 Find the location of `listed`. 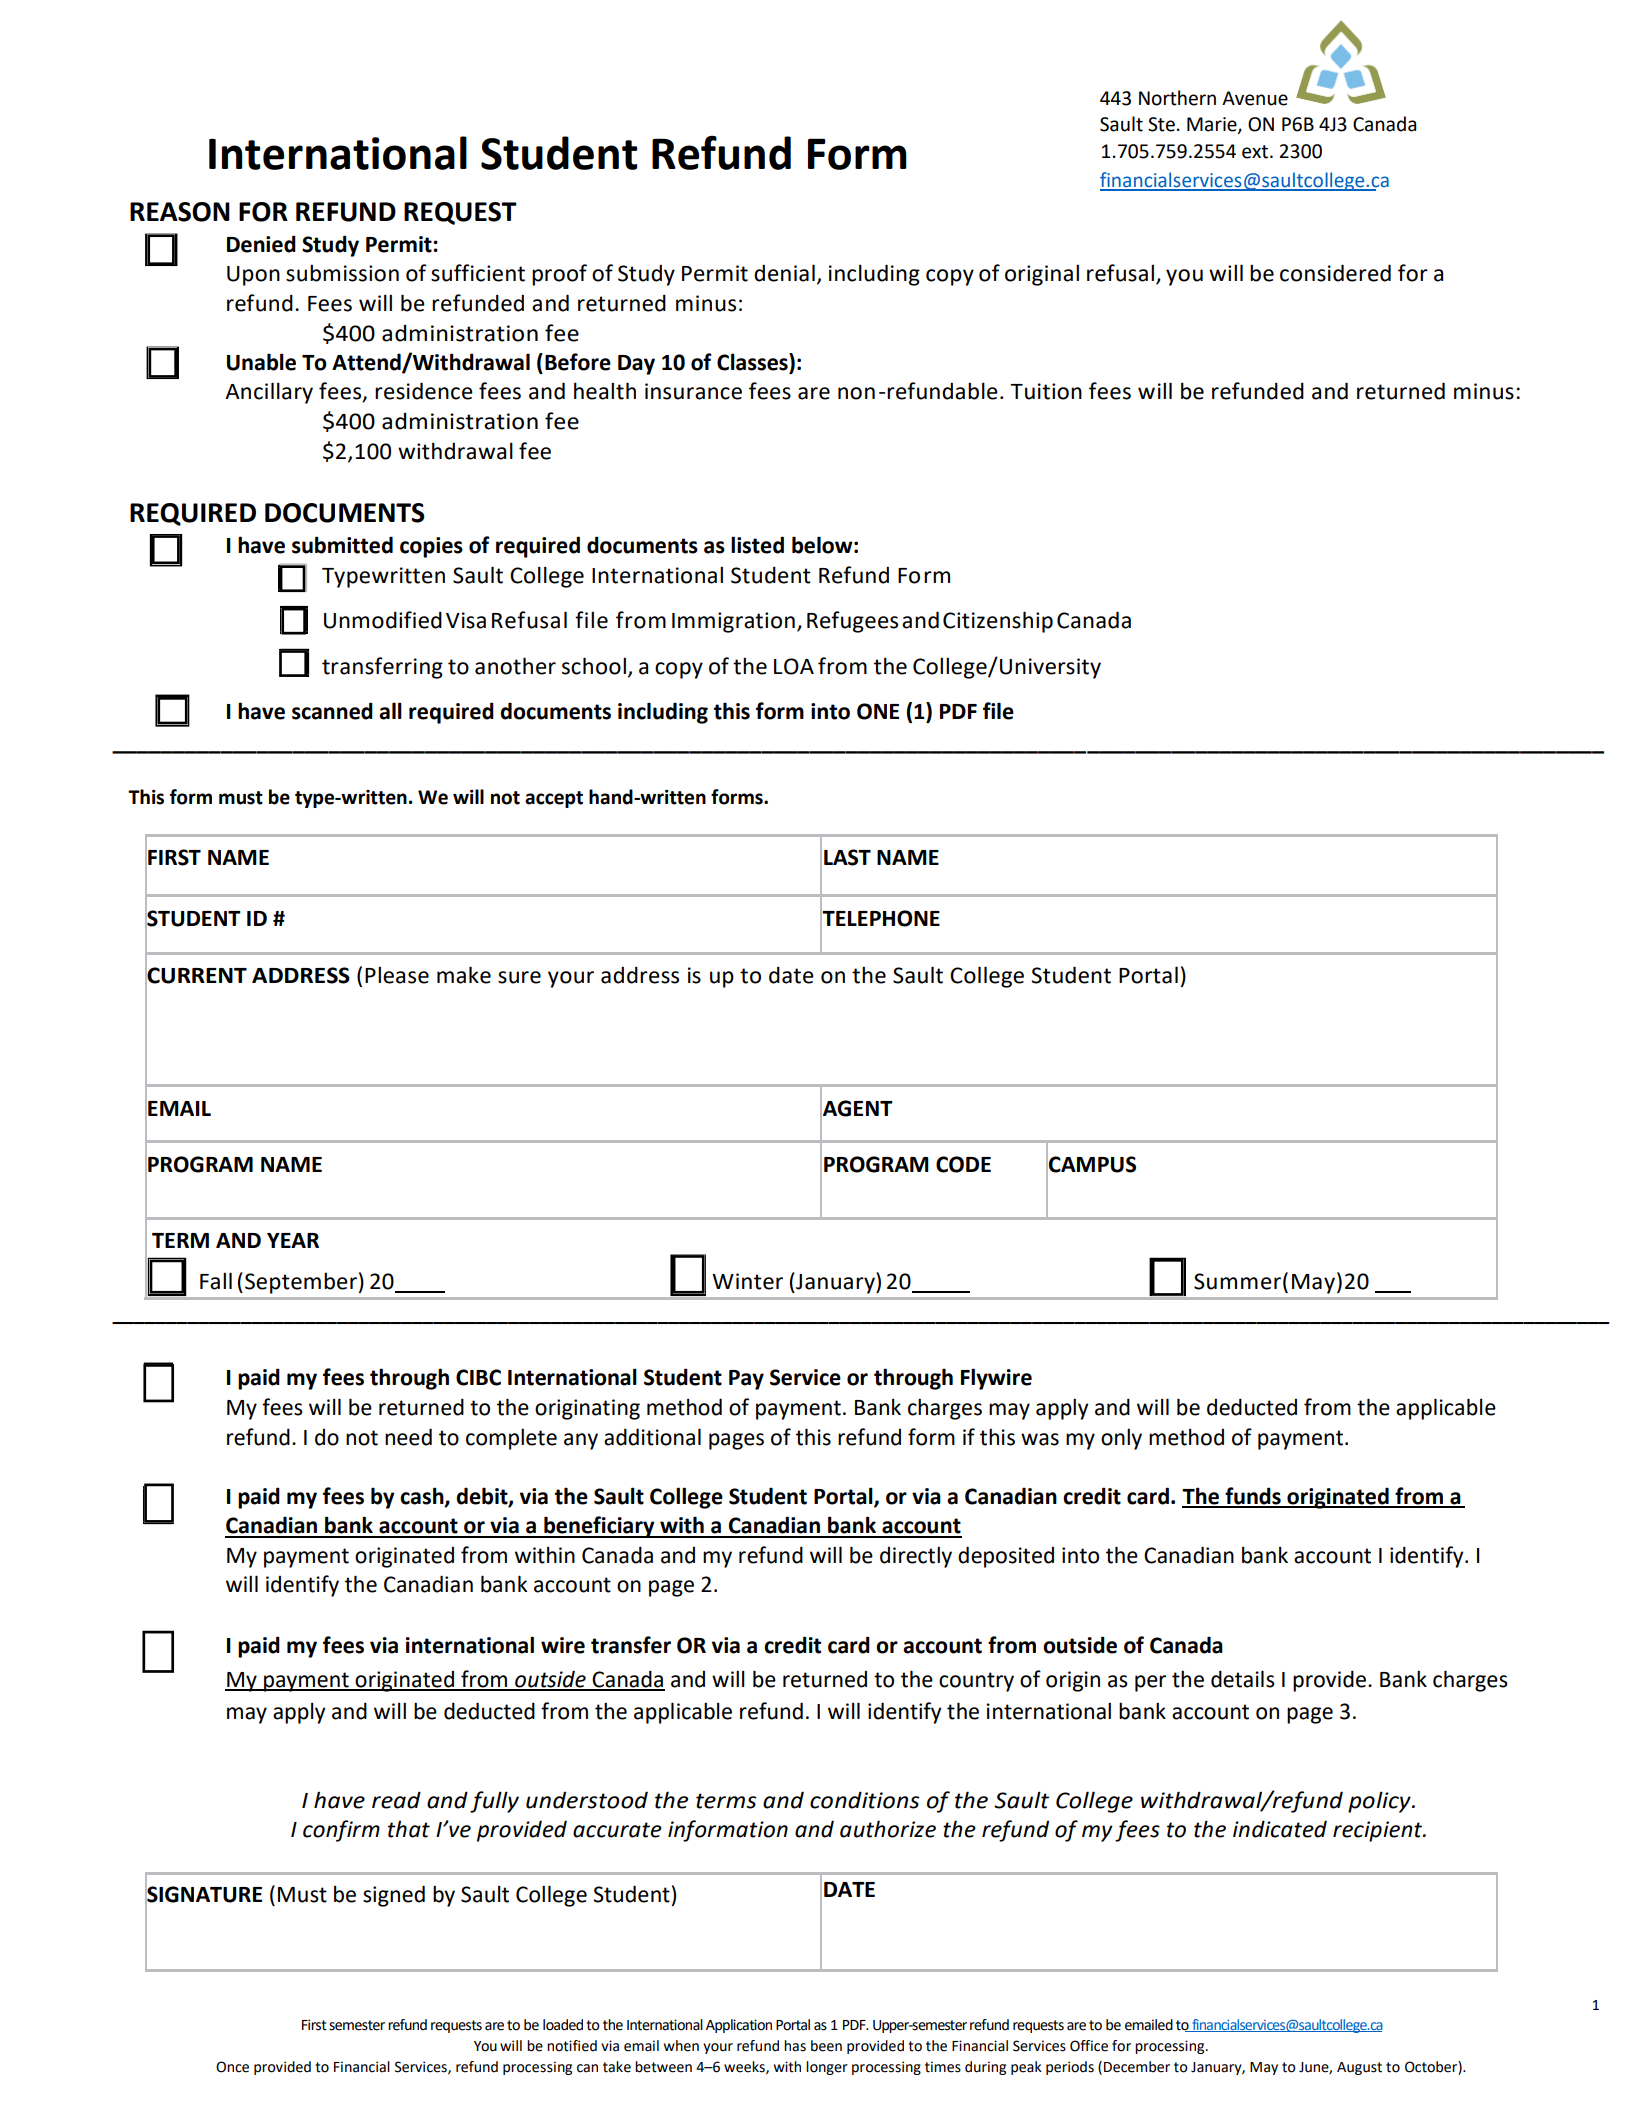

listed is located at coordinates (757, 545).
